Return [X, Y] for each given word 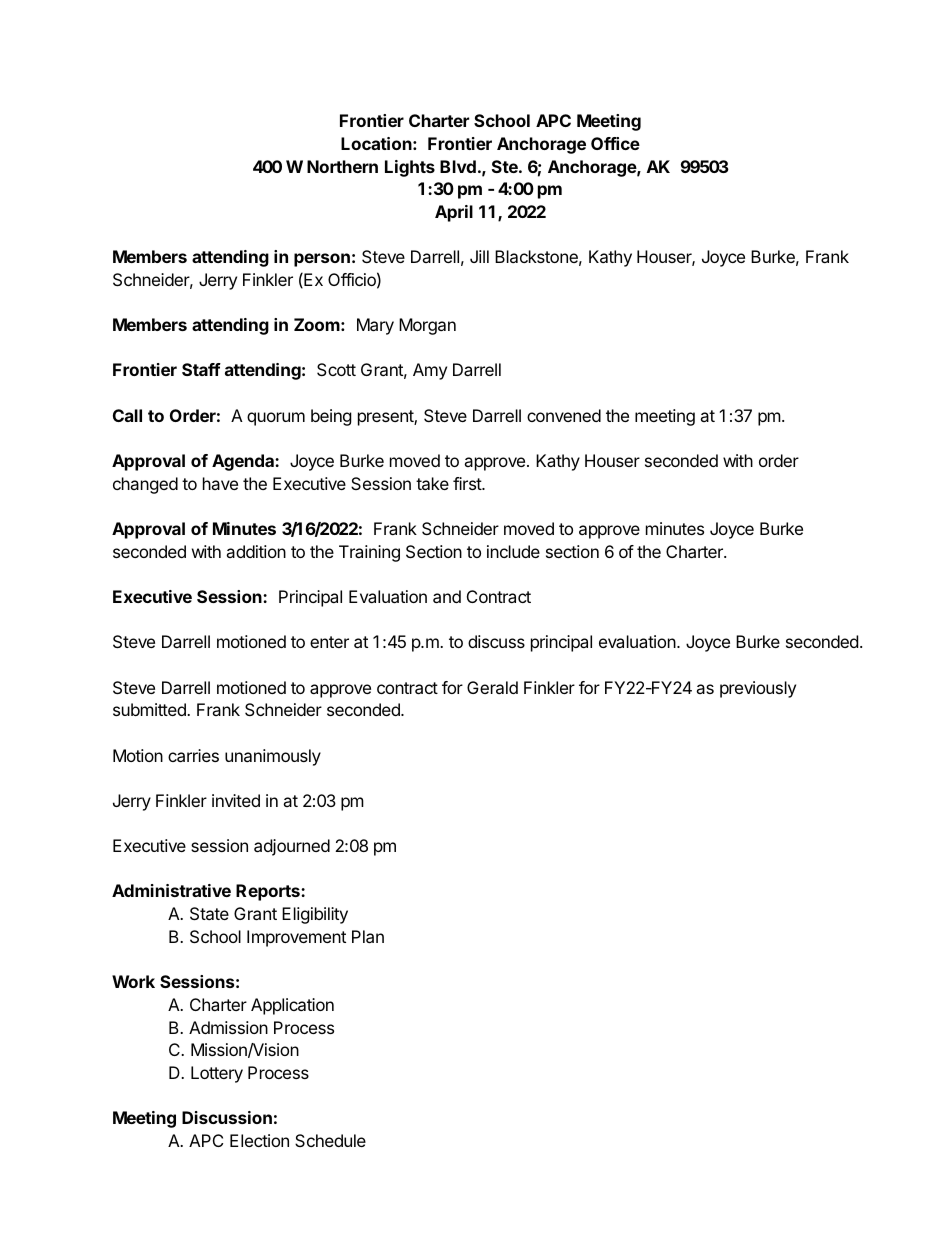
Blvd [458, 166]
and [447, 596]
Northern [342, 166]
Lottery [217, 1074]
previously [758, 689]
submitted [150, 709]
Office [615, 143]
